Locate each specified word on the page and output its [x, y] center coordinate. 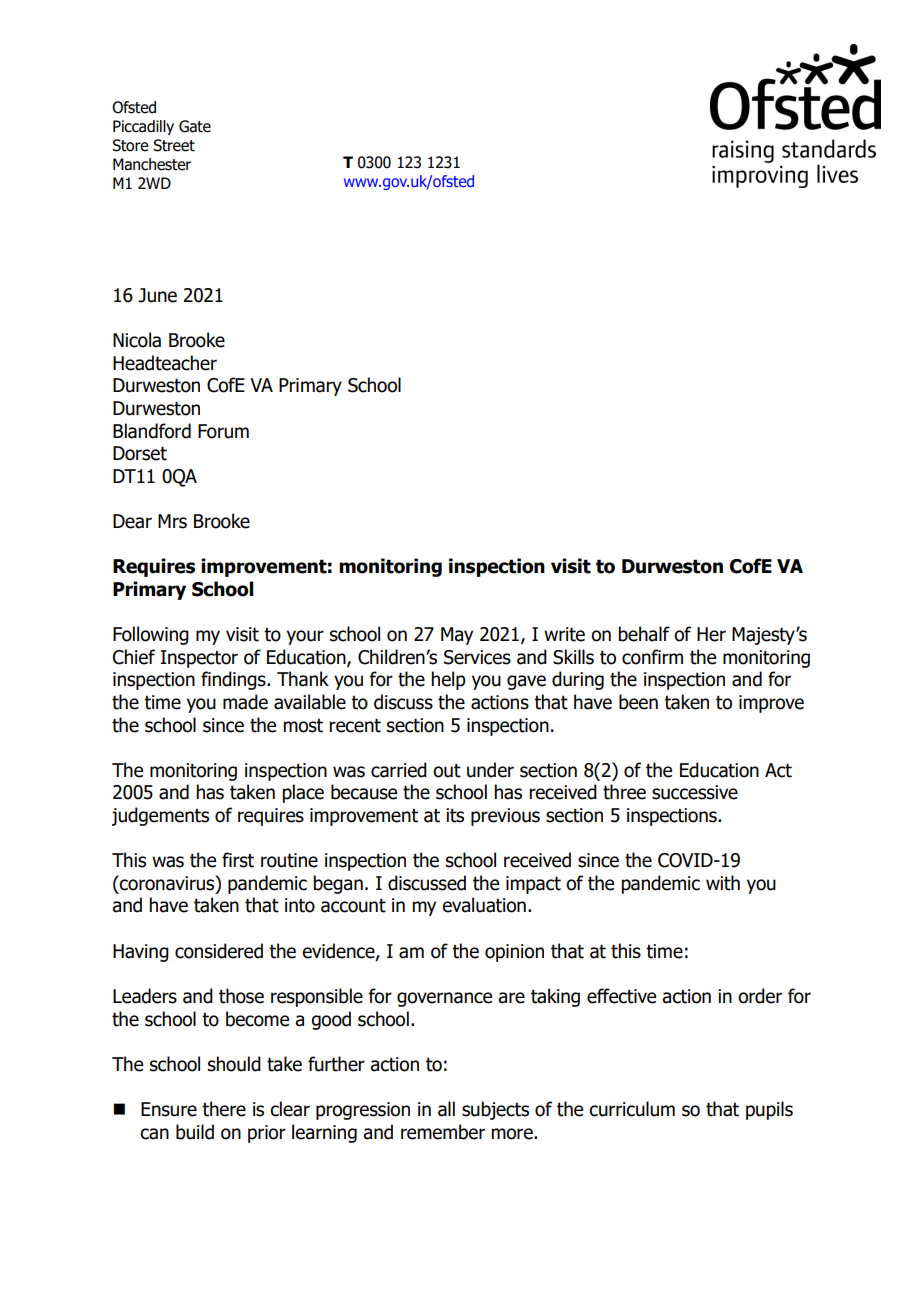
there [224, 1109]
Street [174, 145]
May [457, 636]
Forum [223, 431]
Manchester [152, 164]
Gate [195, 126]
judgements [160, 816]
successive [695, 792]
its [455, 815]
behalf [644, 634]
